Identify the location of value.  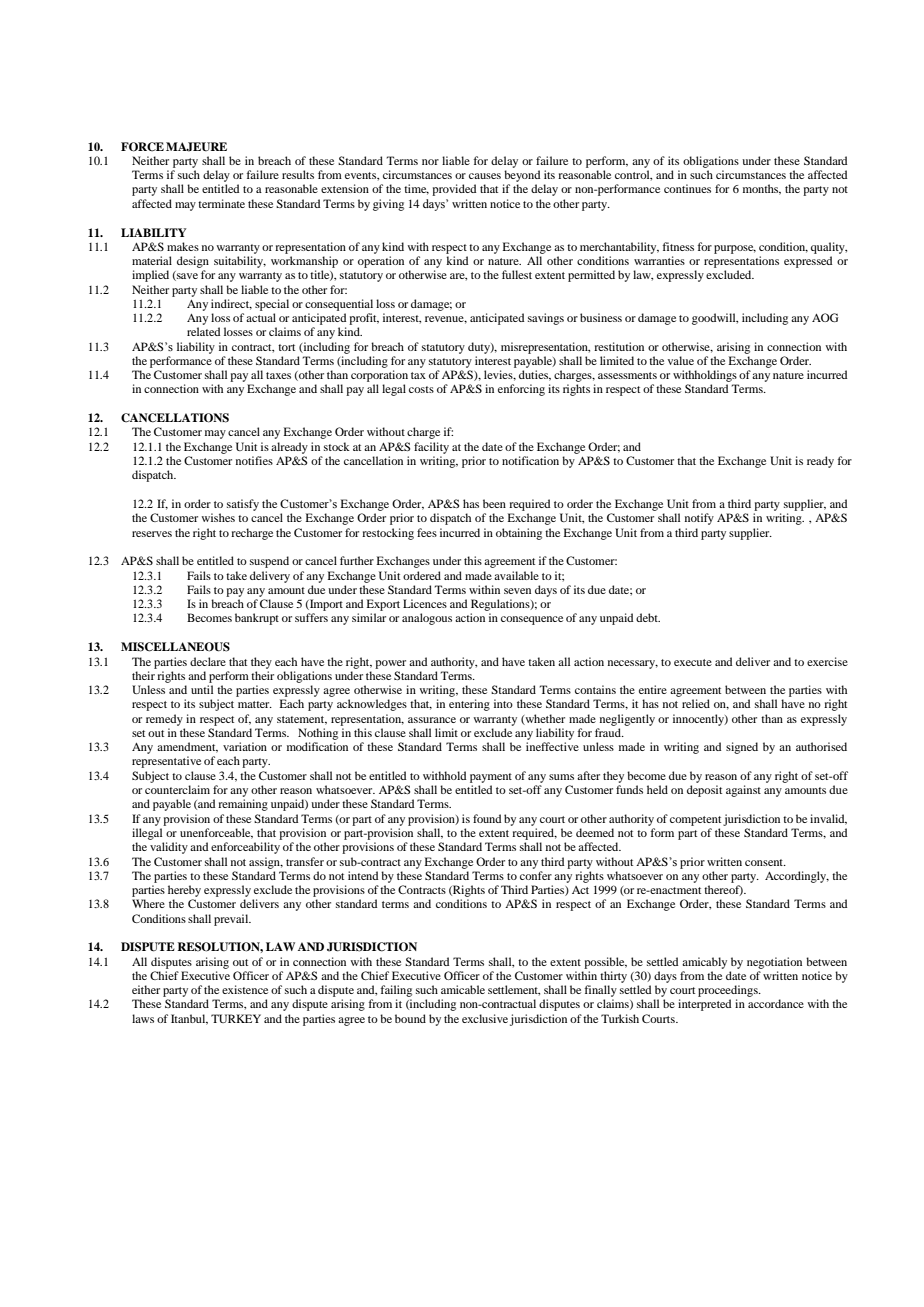
(681, 360).
